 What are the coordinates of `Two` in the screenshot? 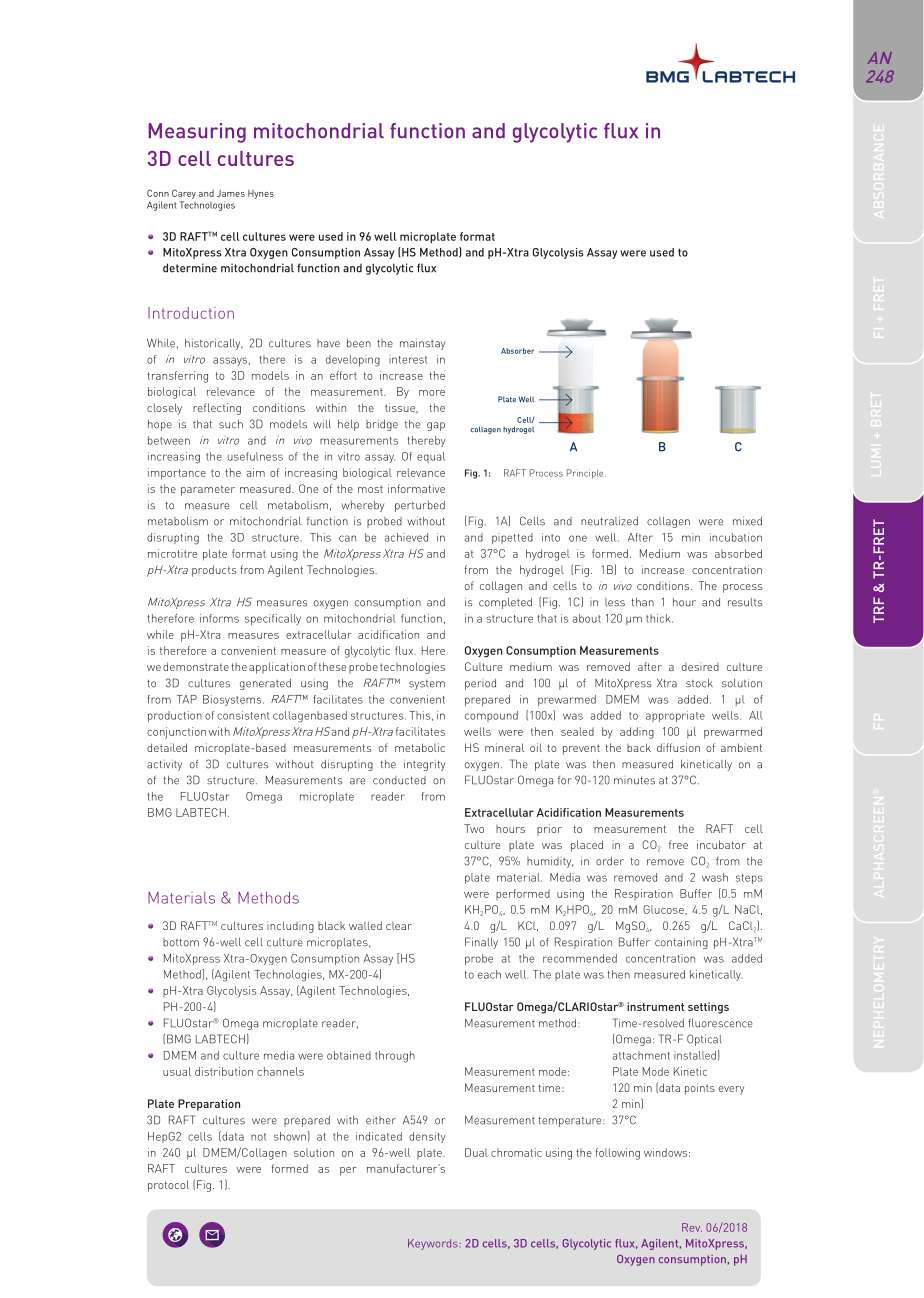 It's located at (474, 828).
